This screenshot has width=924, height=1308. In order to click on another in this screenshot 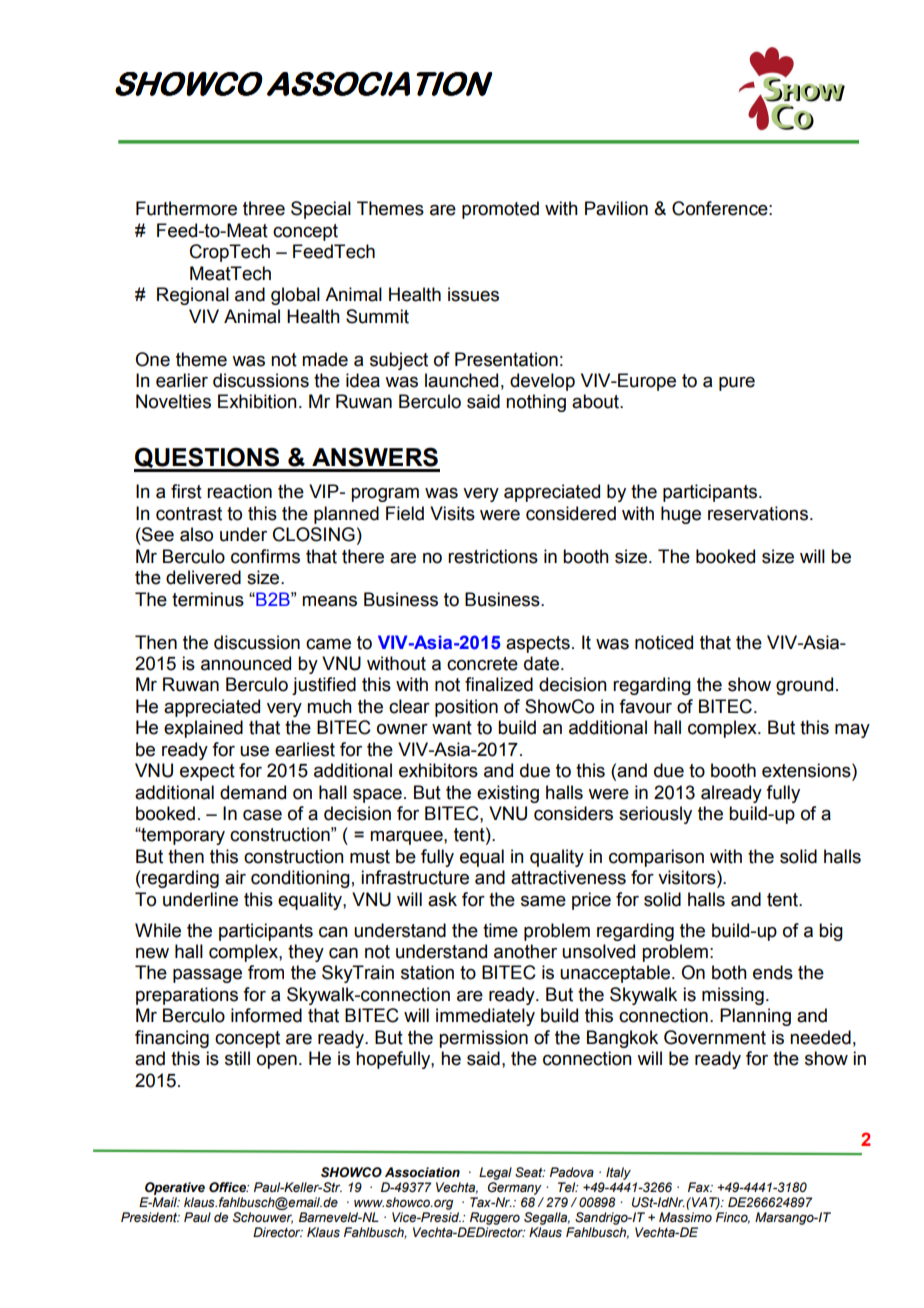, I will do `click(525, 951)`.
